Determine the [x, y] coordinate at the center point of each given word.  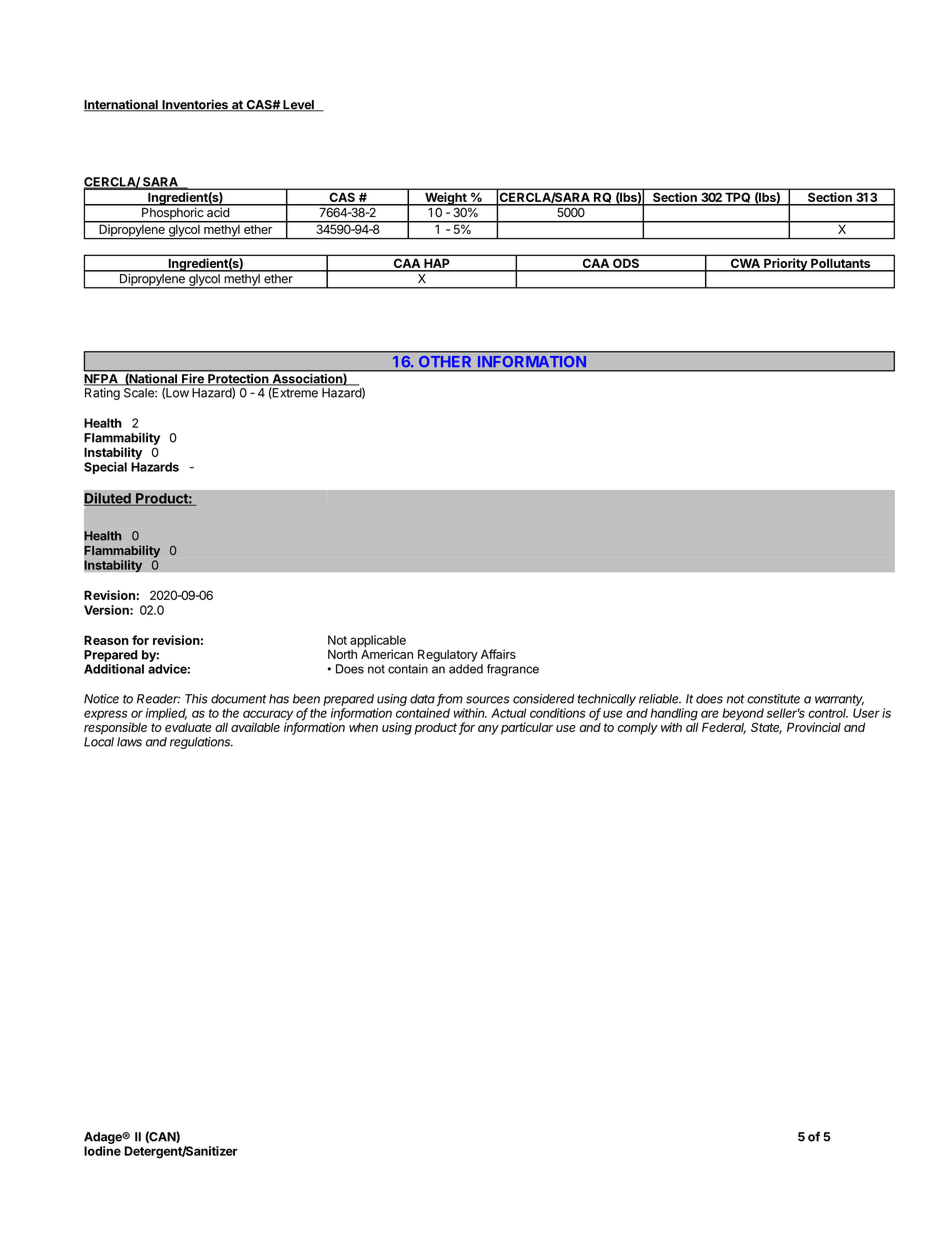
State [766, 728]
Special [105, 468]
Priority [785, 265]
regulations [201, 743]
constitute [773, 699]
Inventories [195, 105]
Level [298, 106]
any [488, 730]
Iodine [102, 1151]
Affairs [498, 654]
